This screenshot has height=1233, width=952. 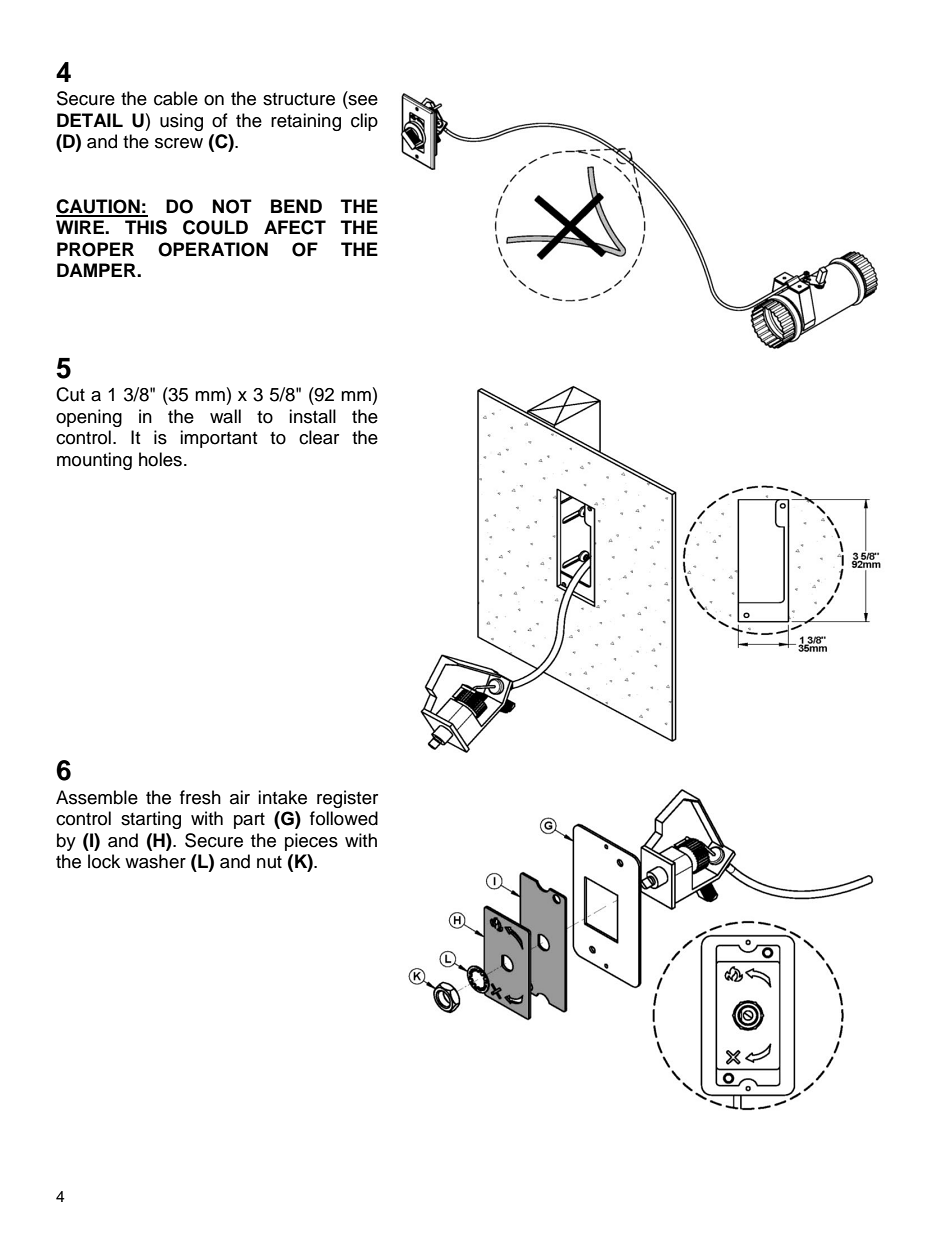 What do you see at coordinates (319, 437) in the screenshot?
I see `clear` at bounding box center [319, 437].
